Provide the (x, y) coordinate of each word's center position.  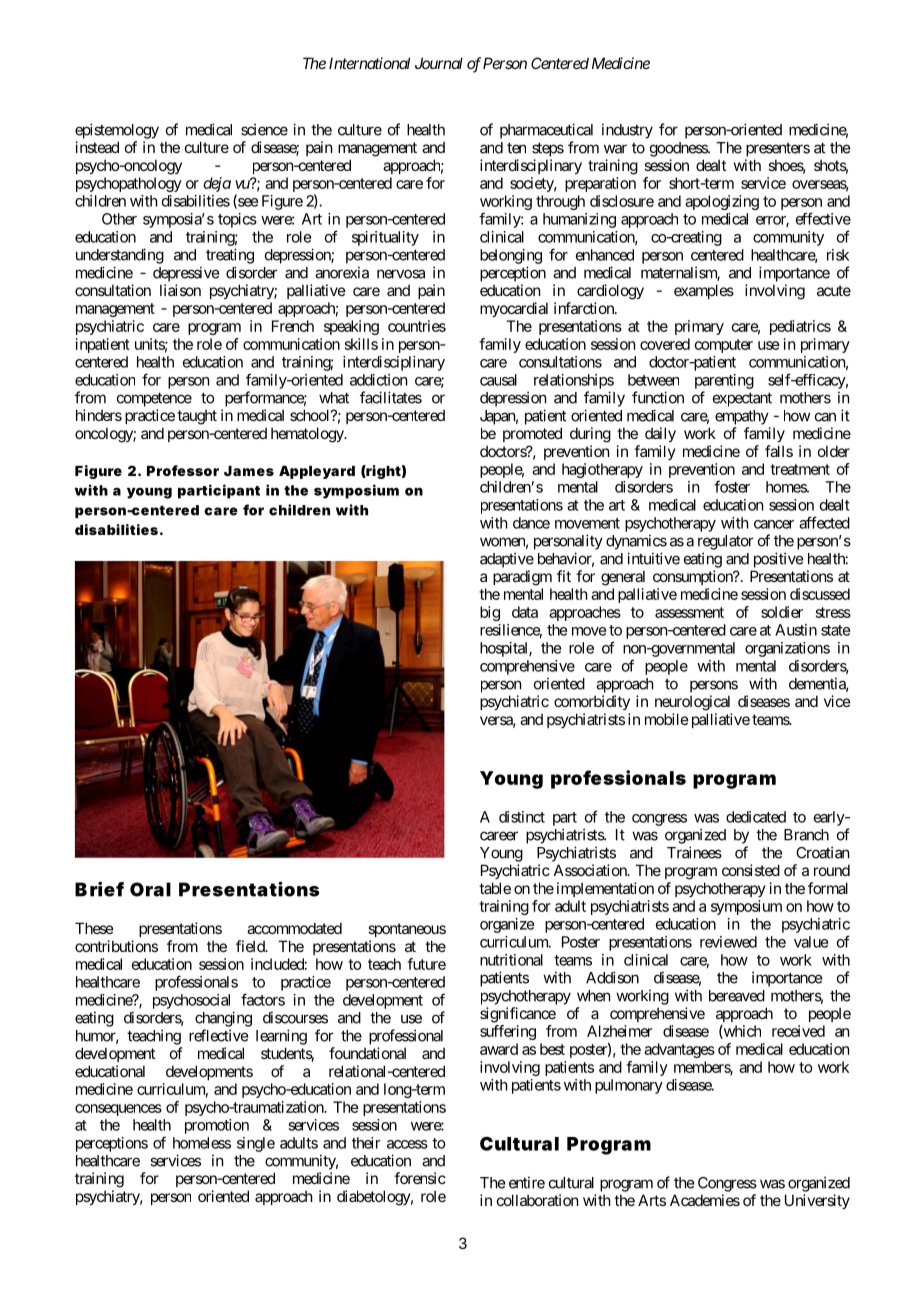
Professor (183, 470)
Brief (99, 889)
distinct (522, 817)
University (817, 1201)
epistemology (117, 131)
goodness (679, 149)
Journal (439, 63)
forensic (420, 1178)
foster (732, 486)
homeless (202, 1143)
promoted (532, 434)
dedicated (756, 817)
